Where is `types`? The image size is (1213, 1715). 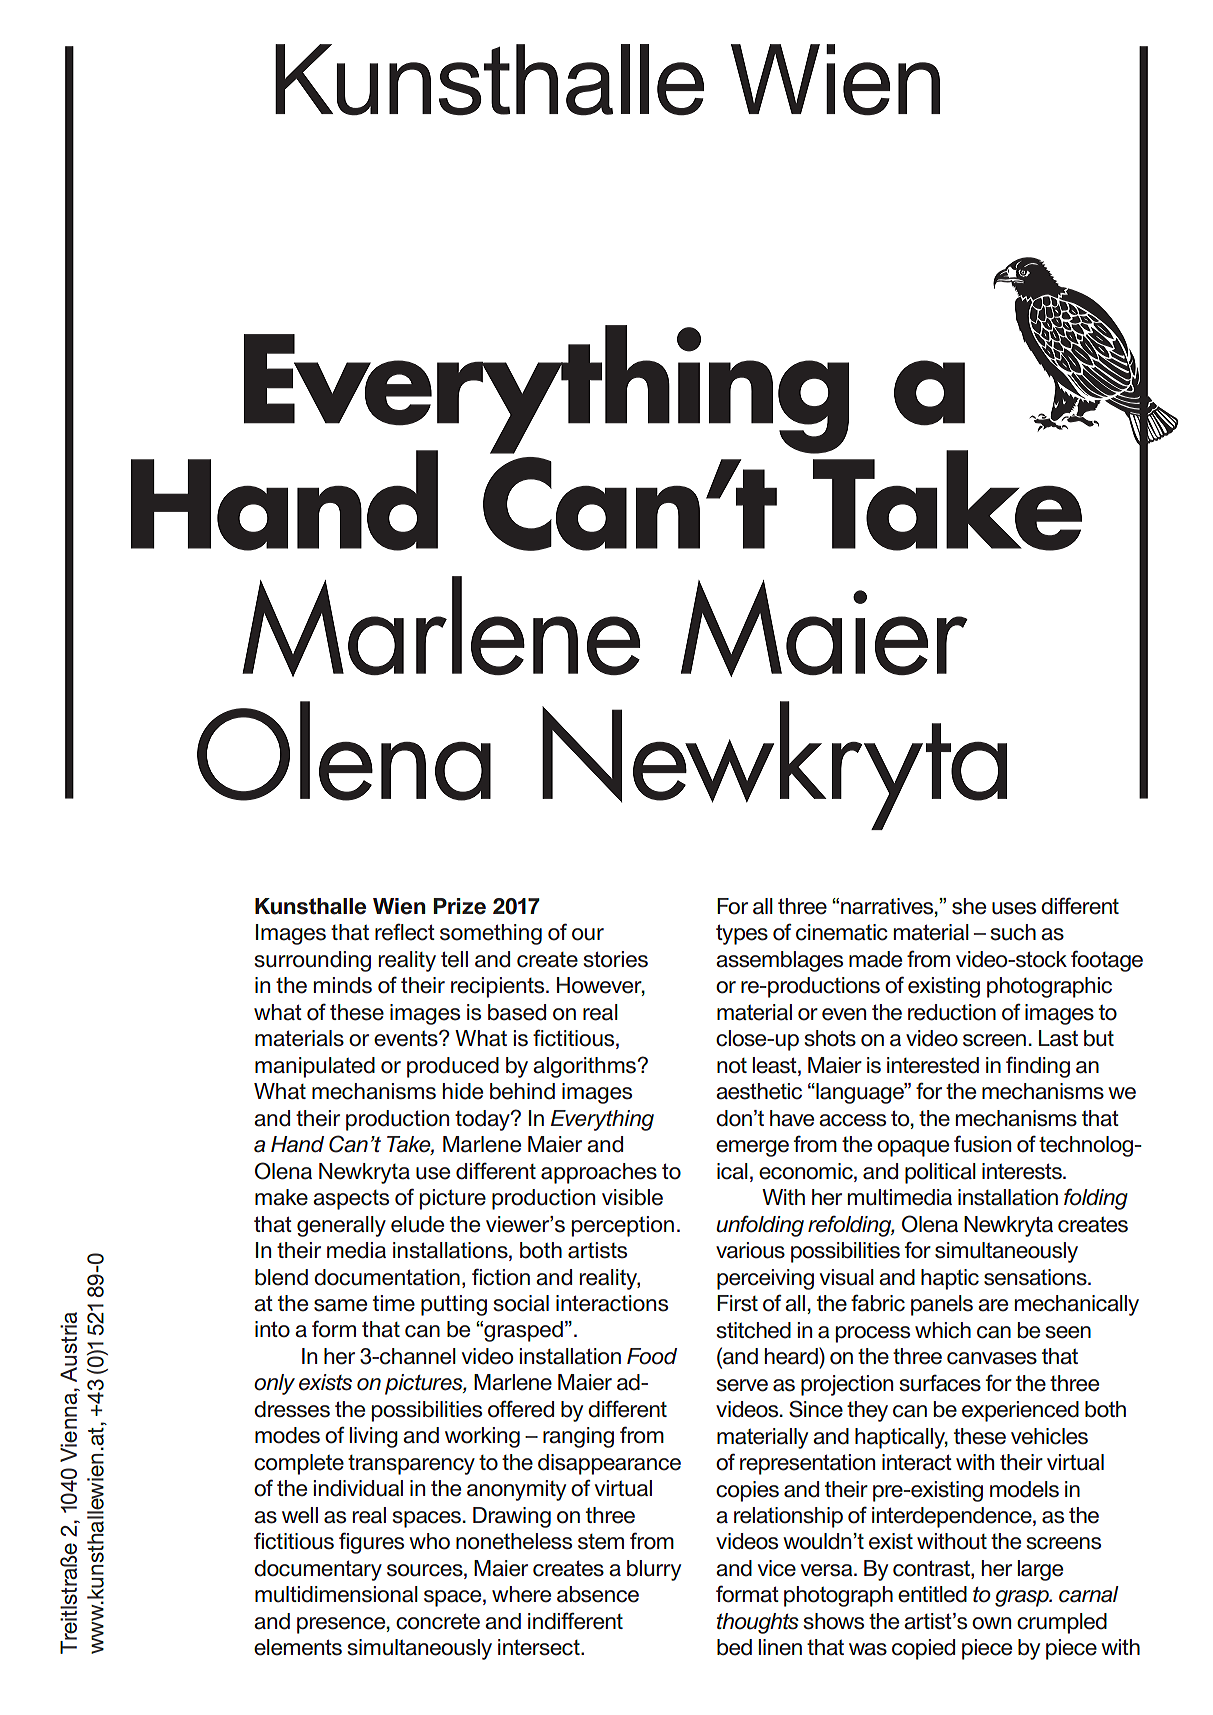 types is located at coordinates (742, 934).
